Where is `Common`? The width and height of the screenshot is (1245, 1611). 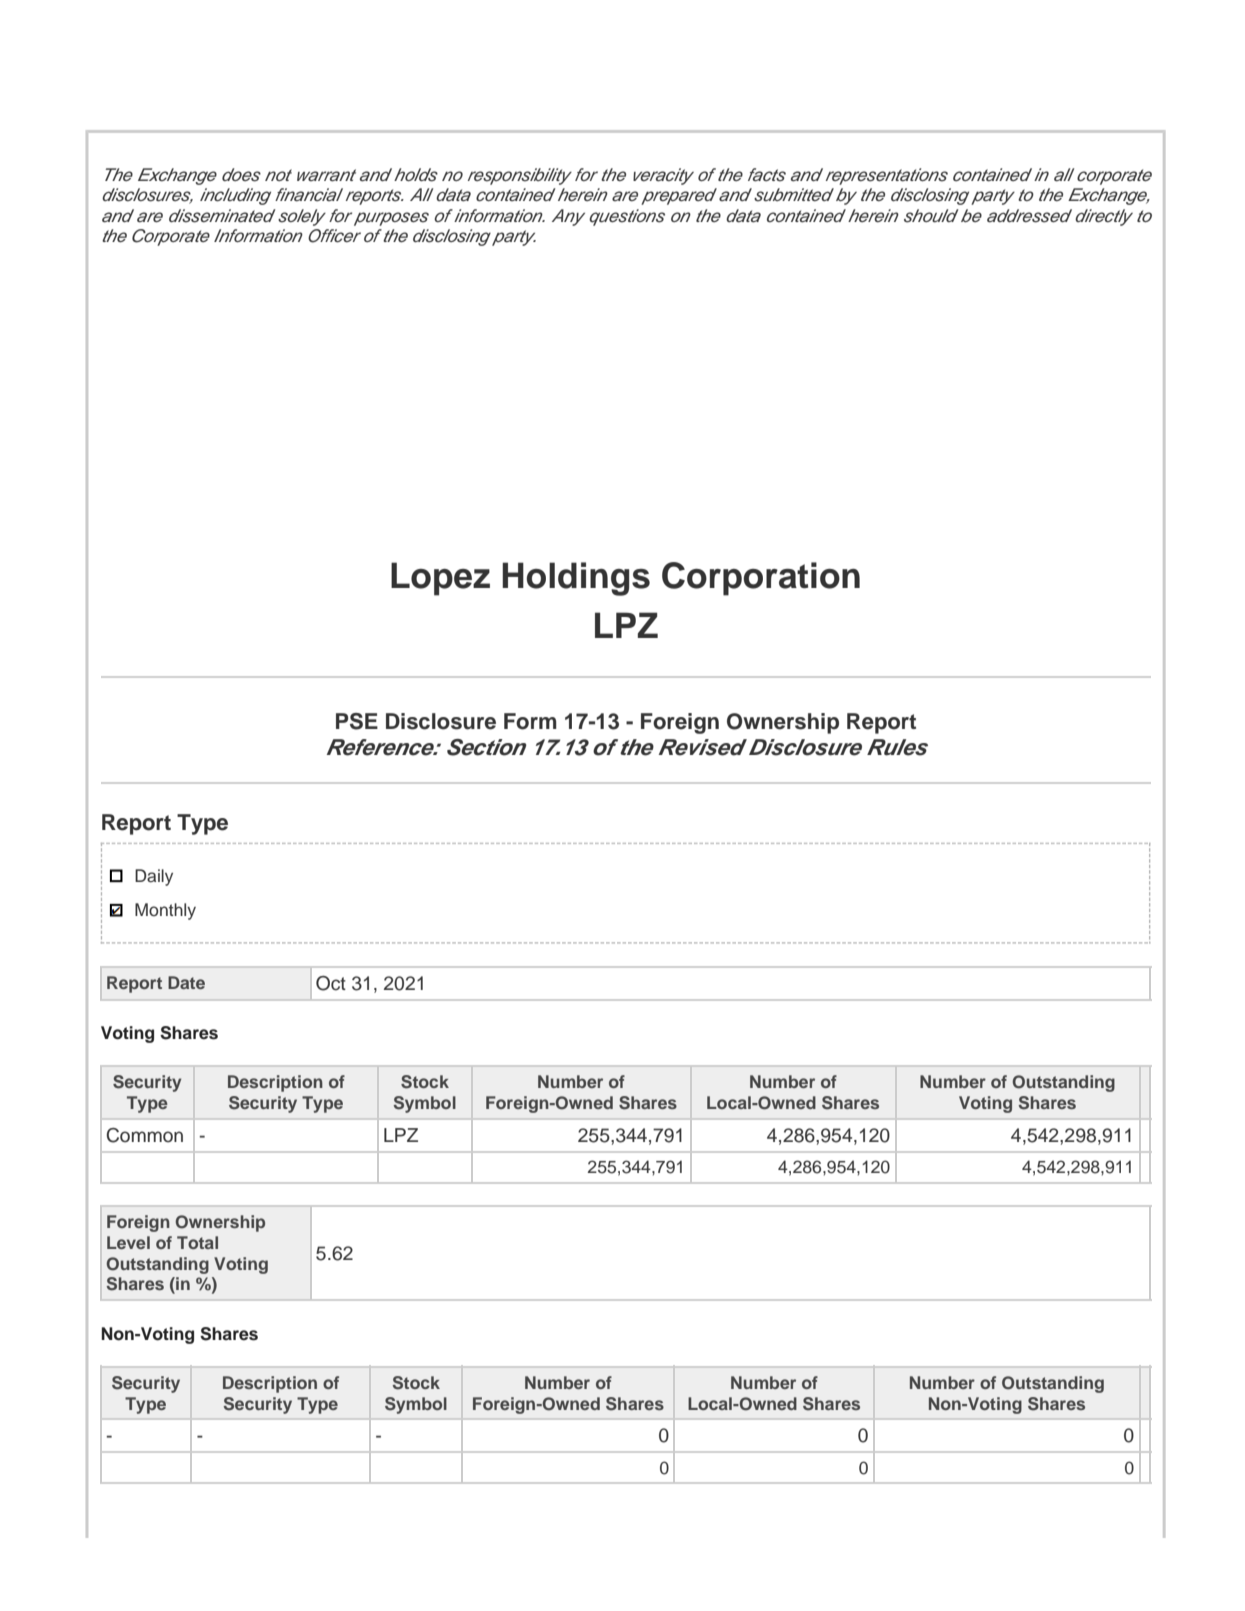 Common is located at coordinates (145, 1135).
